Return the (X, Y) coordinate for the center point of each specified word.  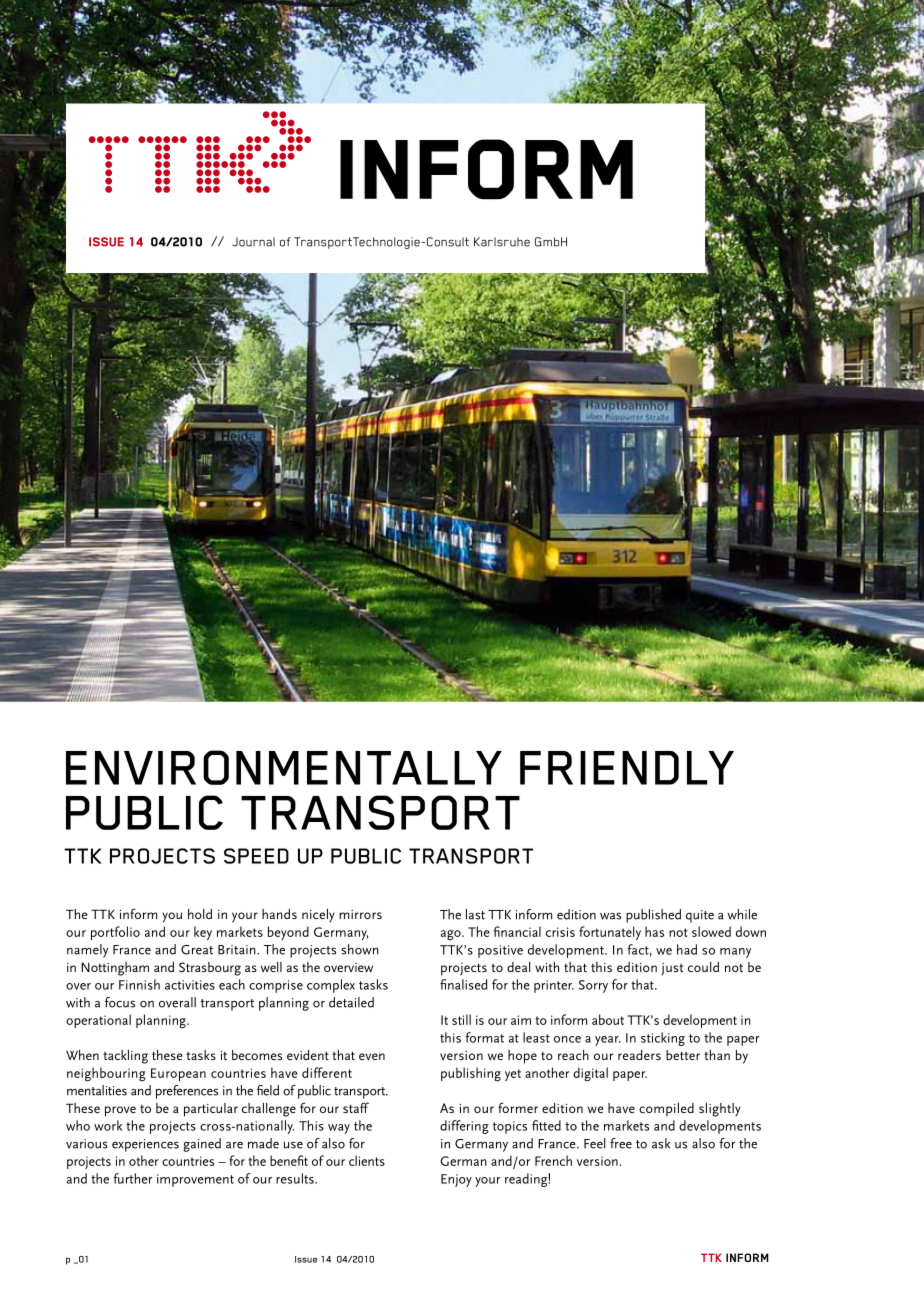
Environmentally (284, 767)
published (653, 916)
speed (256, 856)
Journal (253, 242)
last (475, 914)
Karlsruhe (502, 242)
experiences (145, 1145)
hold (200, 914)
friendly (627, 768)
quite (700, 916)
